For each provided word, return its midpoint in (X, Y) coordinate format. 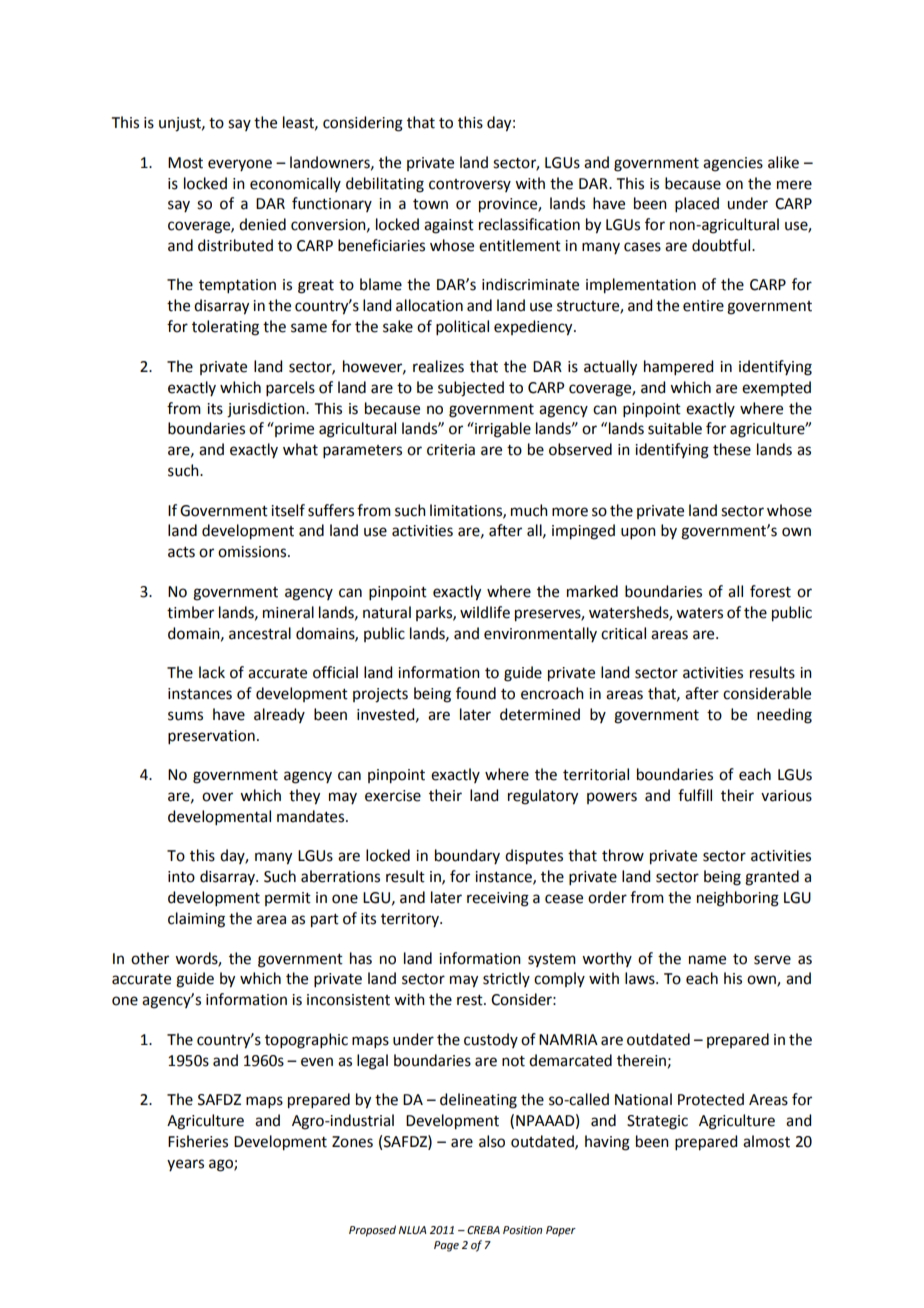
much (529, 510)
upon (638, 533)
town (430, 204)
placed (697, 204)
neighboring (738, 899)
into (181, 877)
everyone (240, 165)
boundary (467, 856)
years (185, 1165)
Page (446, 1246)
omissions (253, 552)
